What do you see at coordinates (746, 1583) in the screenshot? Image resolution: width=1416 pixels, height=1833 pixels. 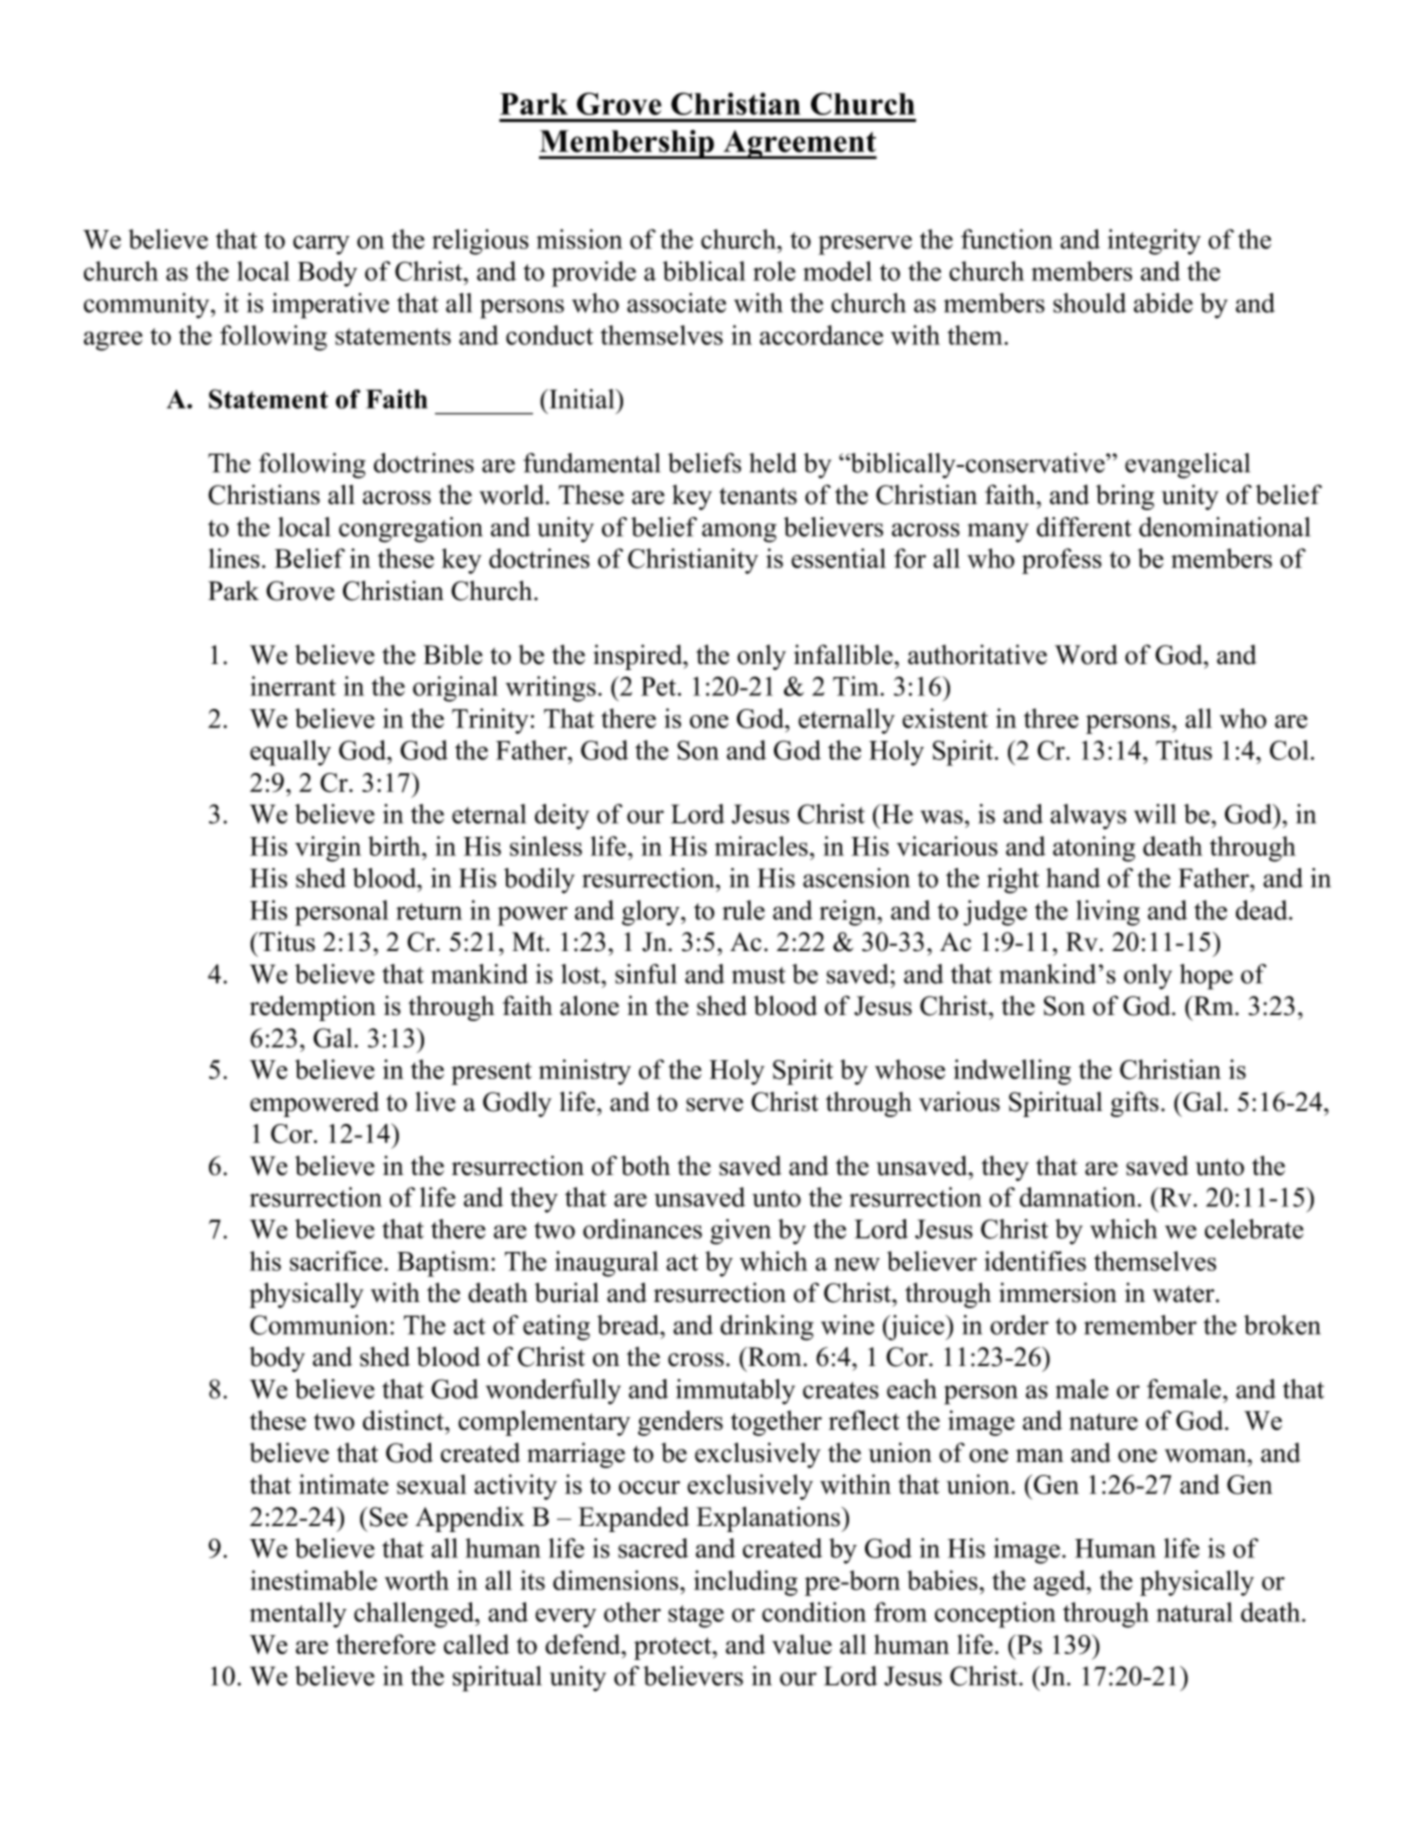 I see `including` at bounding box center [746, 1583].
